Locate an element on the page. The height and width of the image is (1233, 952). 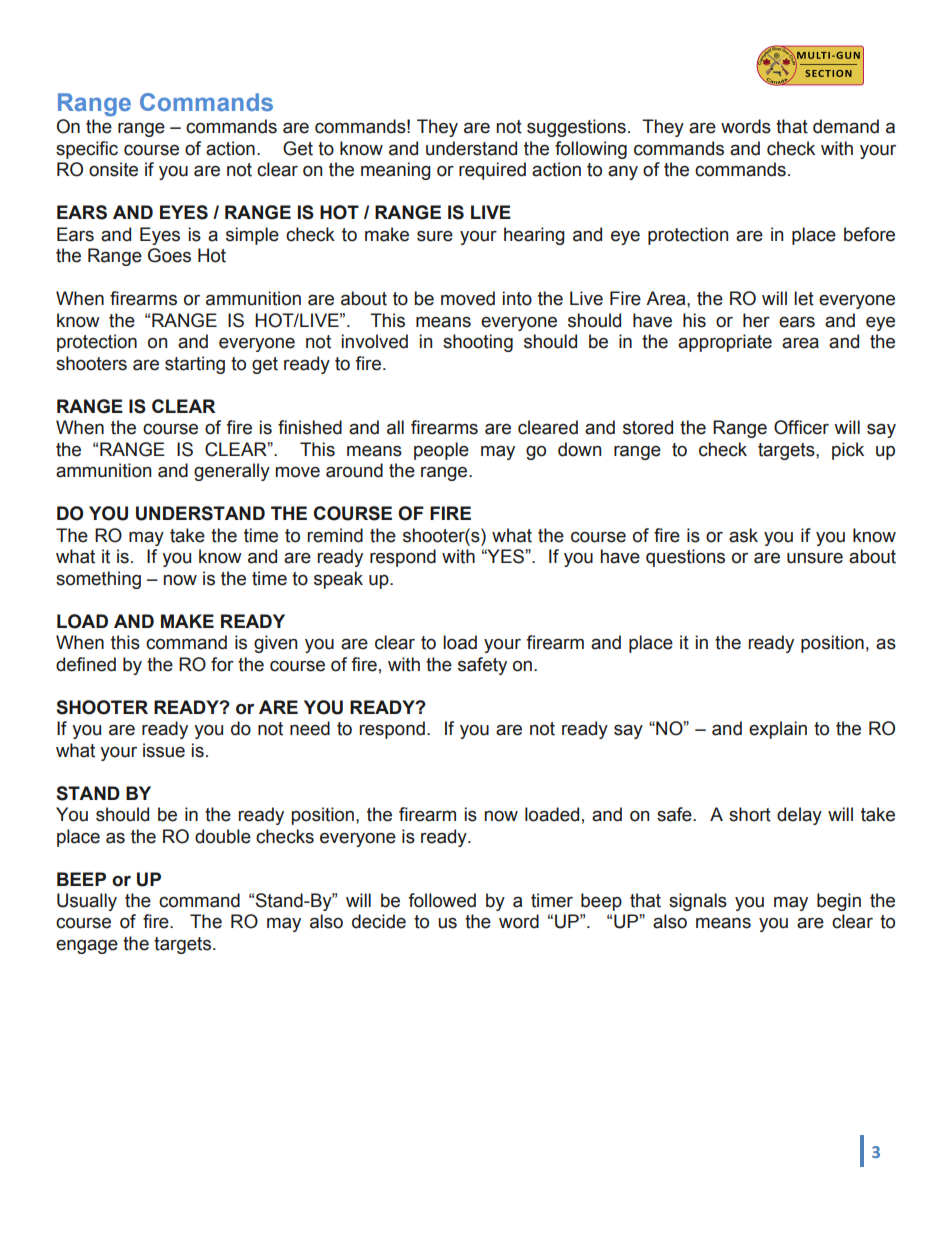
explain is located at coordinates (778, 730).
